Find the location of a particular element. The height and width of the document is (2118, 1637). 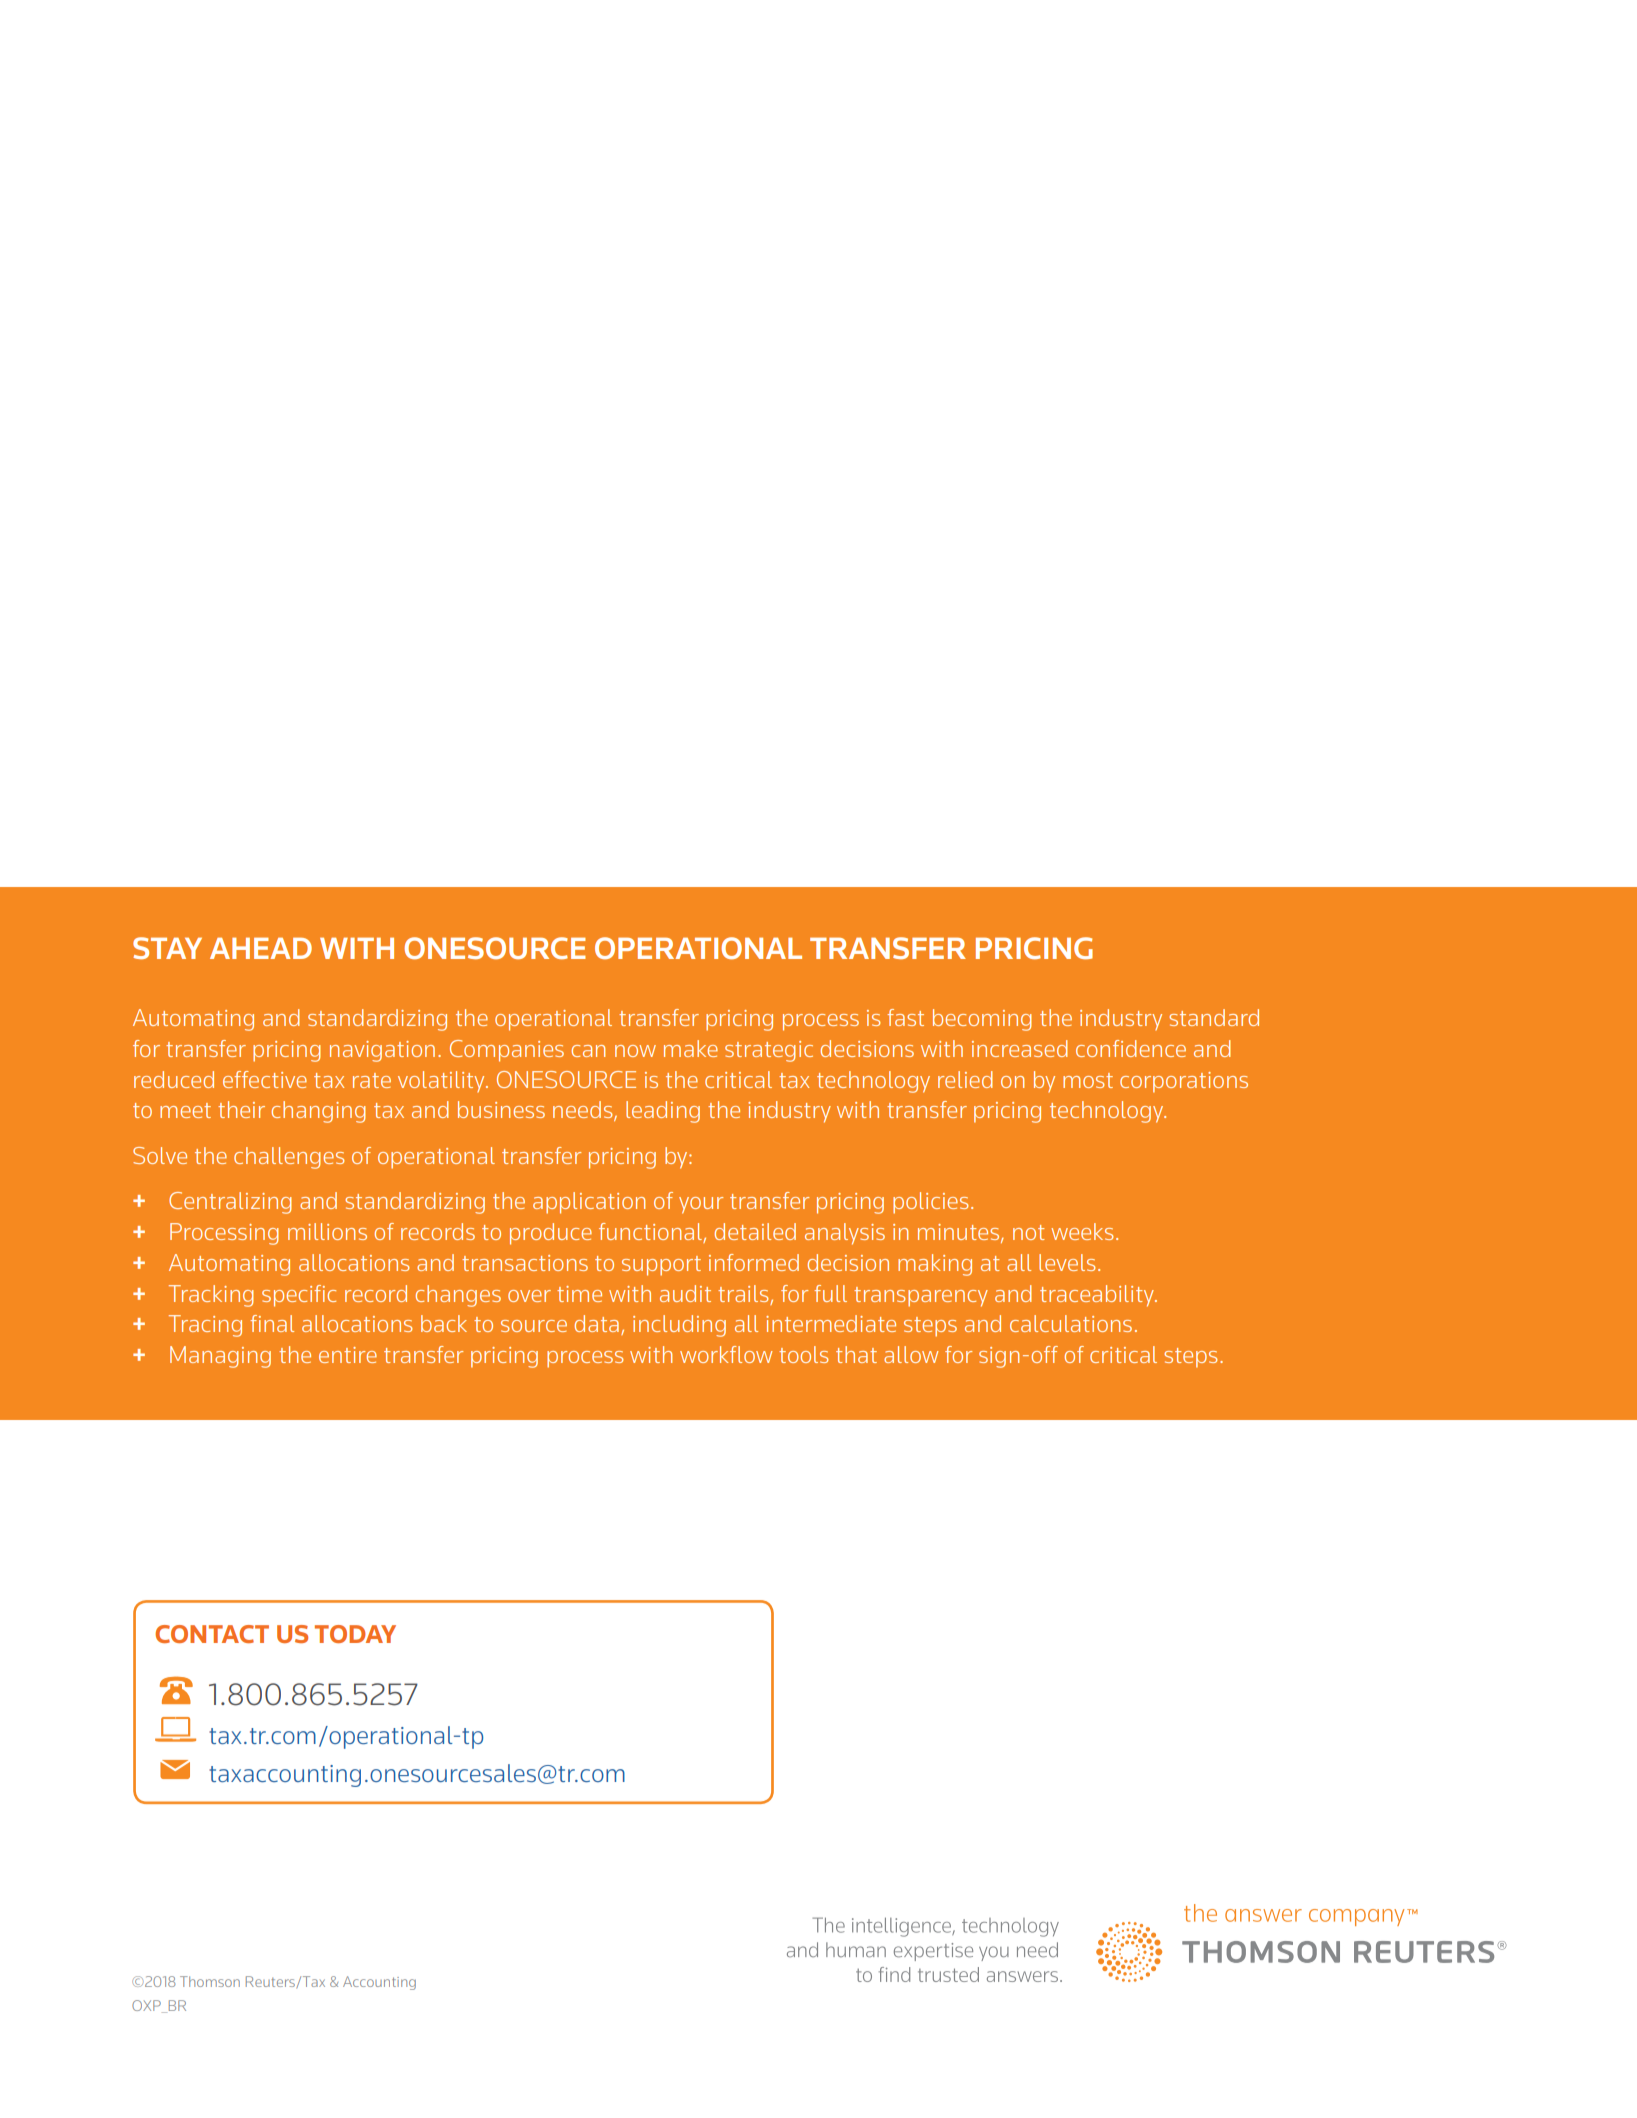

allow is located at coordinates (911, 1354).
